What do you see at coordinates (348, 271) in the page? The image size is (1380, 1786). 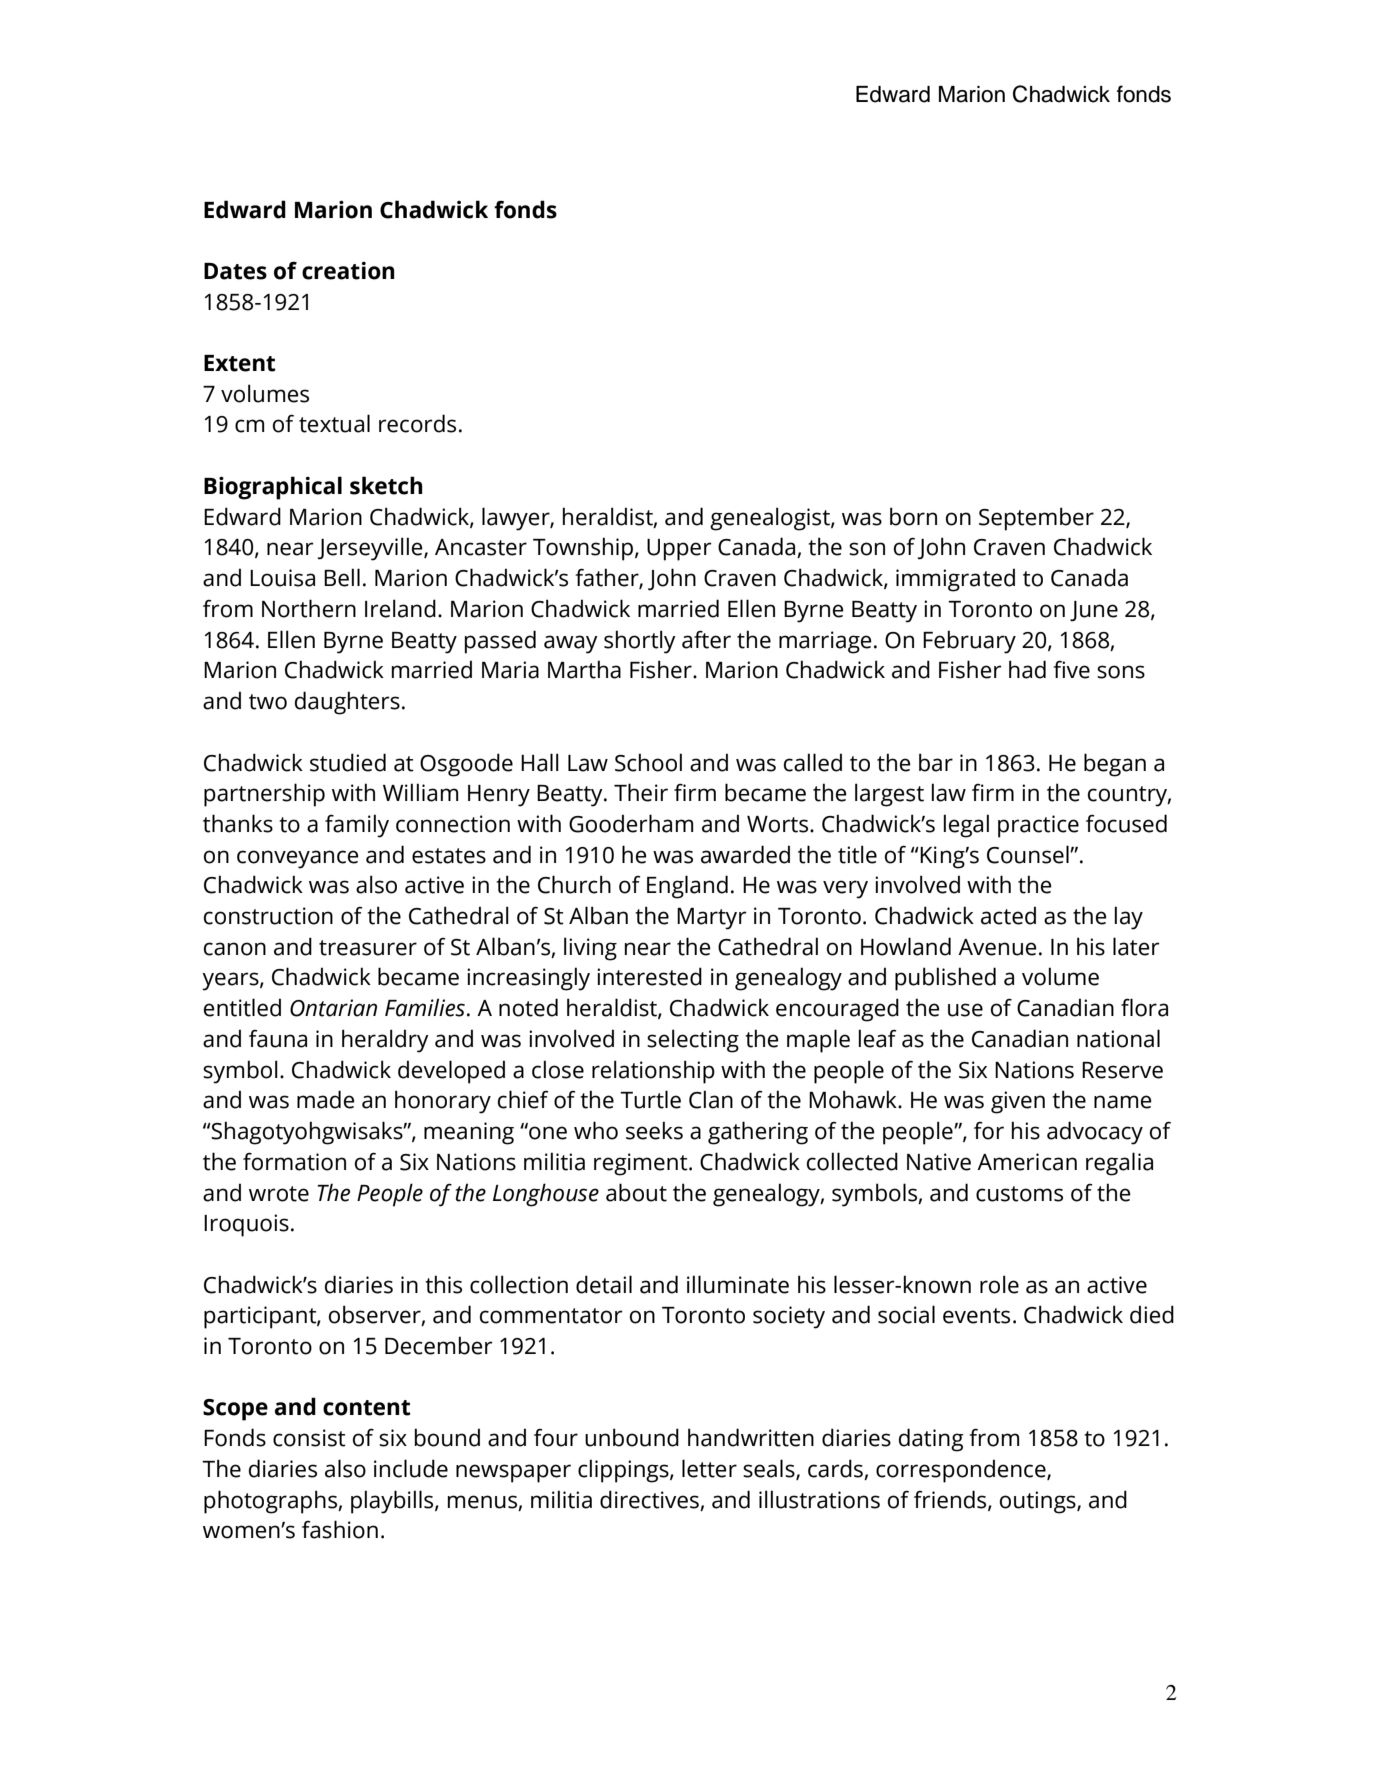 I see `creation` at bounding box center [348, 271].
